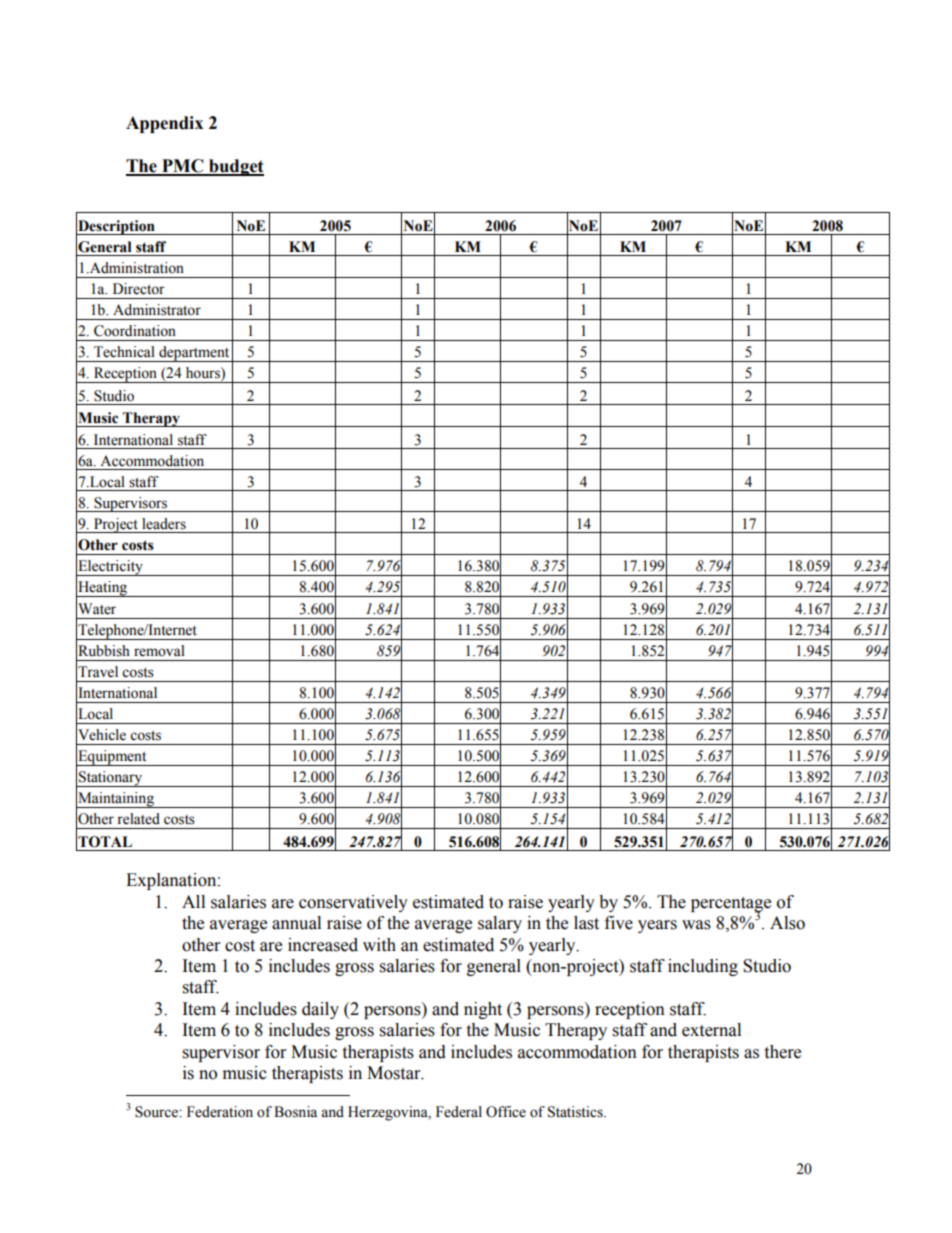 This screenshot has width=952, height=1233. Describe the element at coordinates (731, 905) in the screenshot. I see `percentage` at that location.
